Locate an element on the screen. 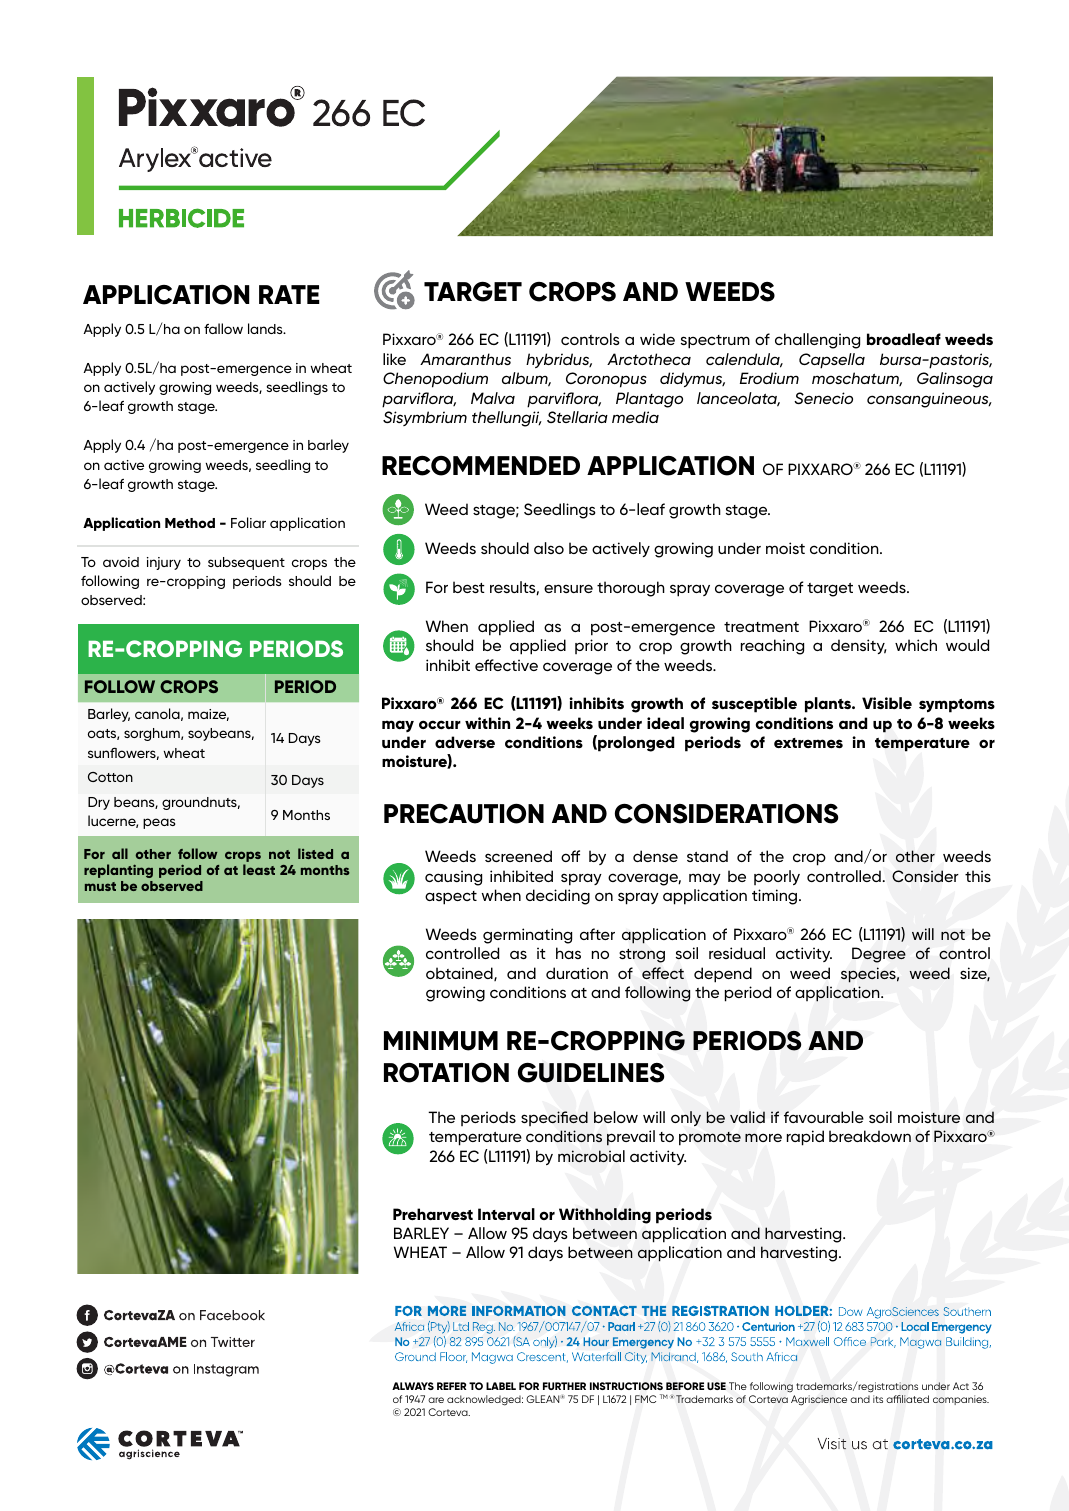  challenging is located at coordinates (817, 341).
